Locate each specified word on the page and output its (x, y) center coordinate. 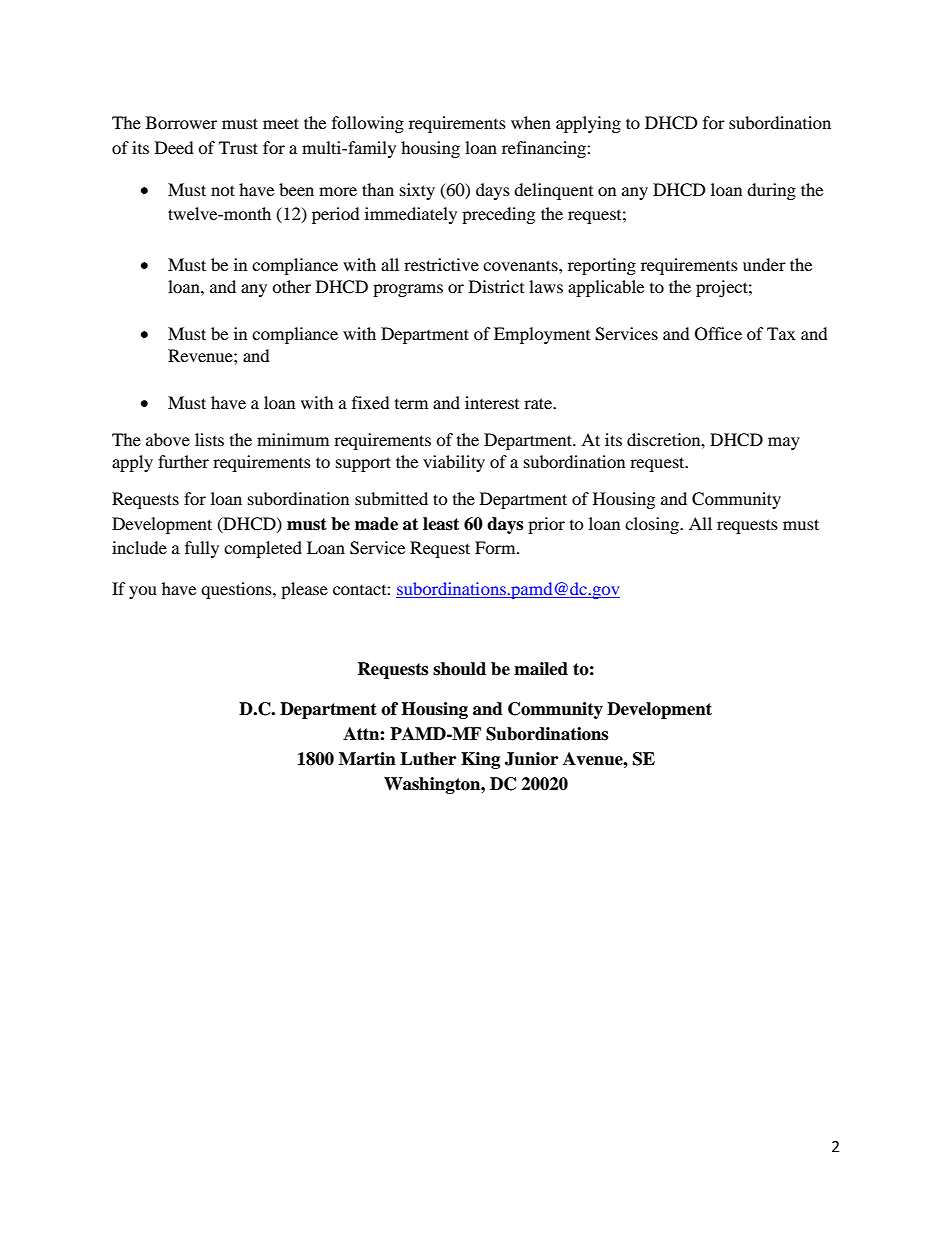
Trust (238, 147)
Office (718, 334)
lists (209, 439)
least (441, 524)
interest (492, 402)
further (183, 461)
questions (237, 590)
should (459, 669)
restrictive (441, 264)
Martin (367, 759)
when (531, 122)
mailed (541, 669)
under (764, 264)
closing (653, 525)
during (771, 191)
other (291, 286)
